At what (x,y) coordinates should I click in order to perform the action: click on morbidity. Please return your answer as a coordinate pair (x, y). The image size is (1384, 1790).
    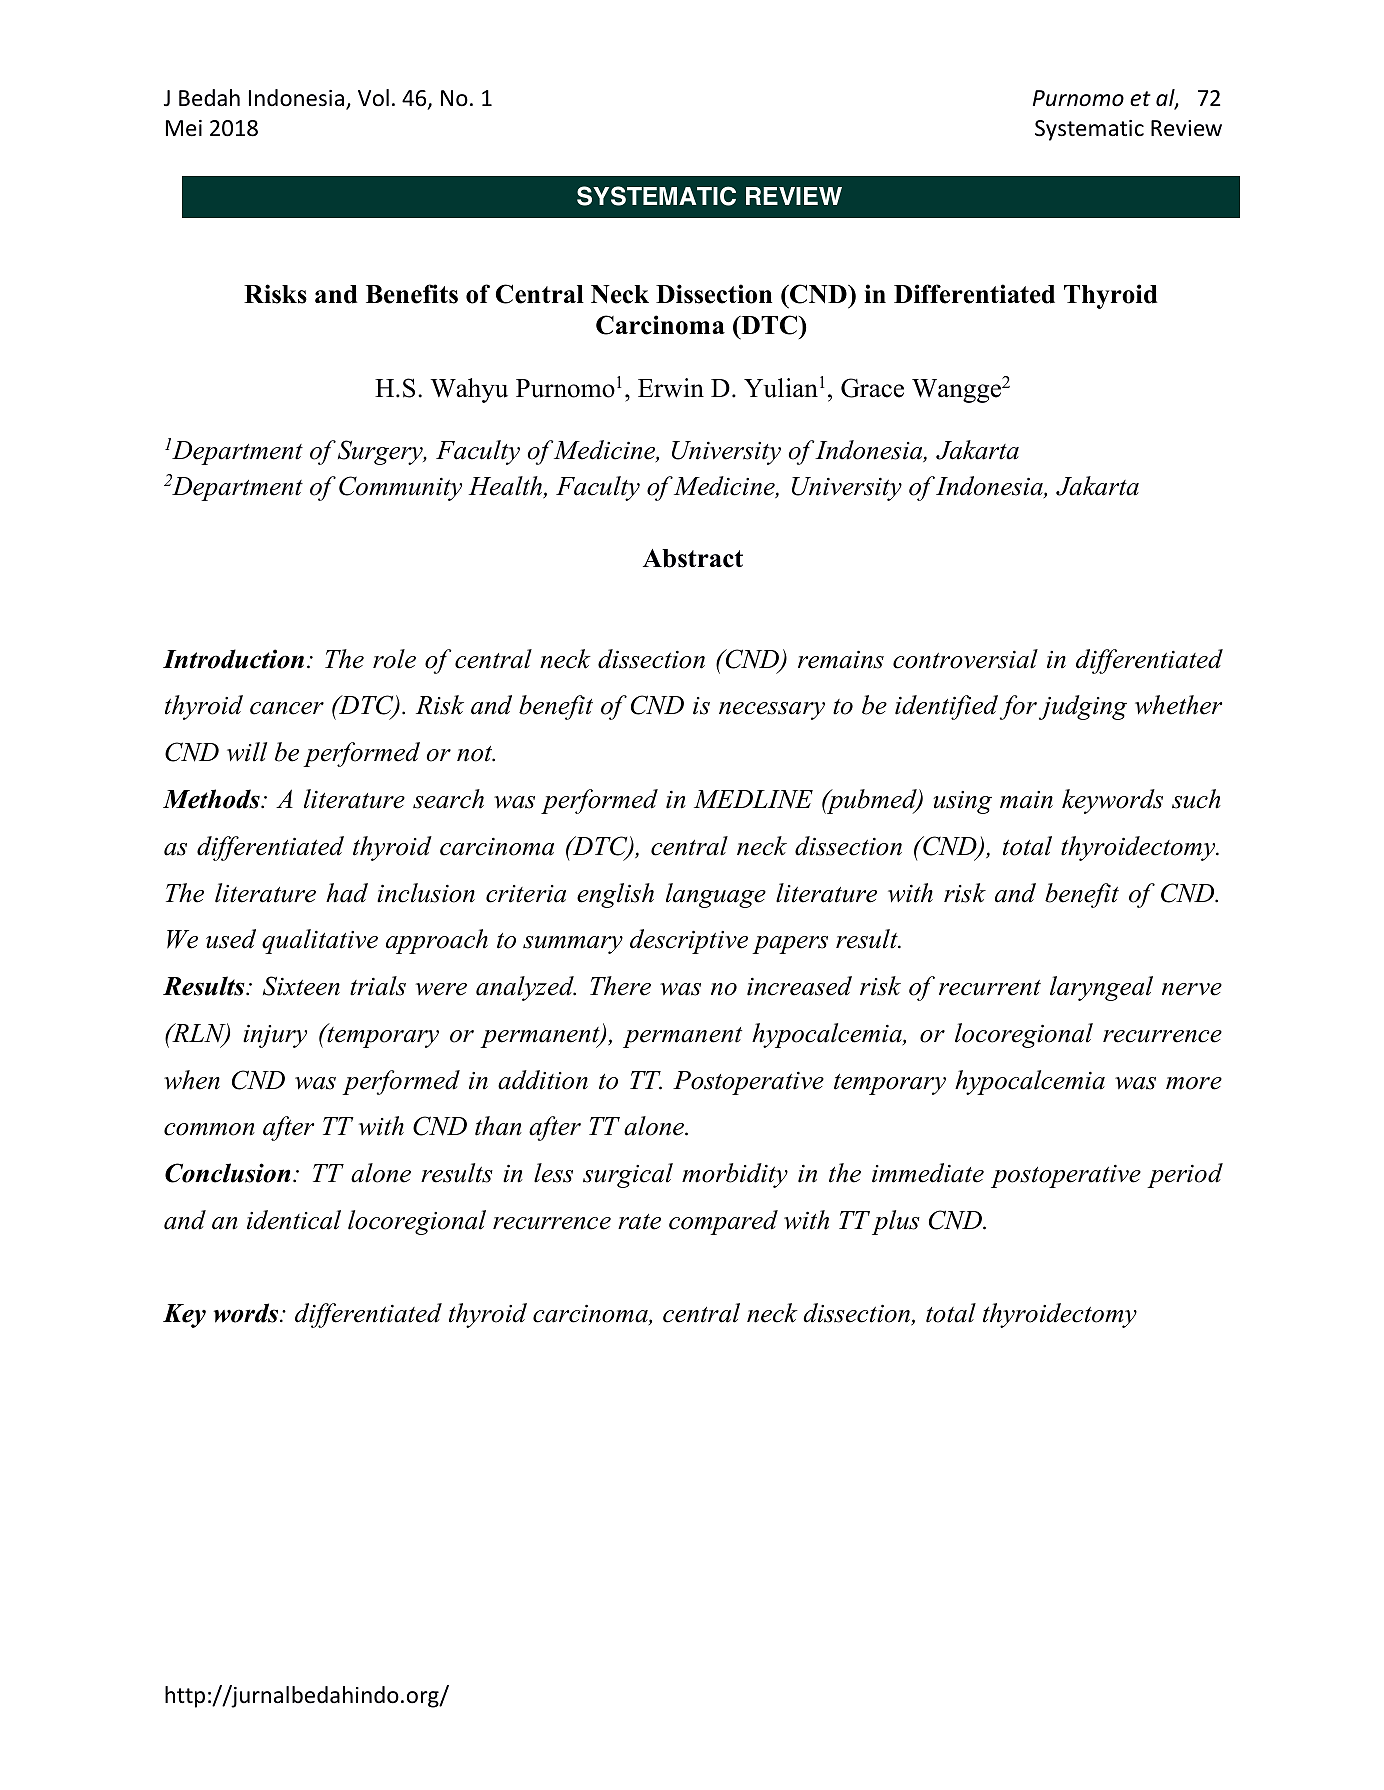
    Looking at the image, I should click on (735, 1175).
